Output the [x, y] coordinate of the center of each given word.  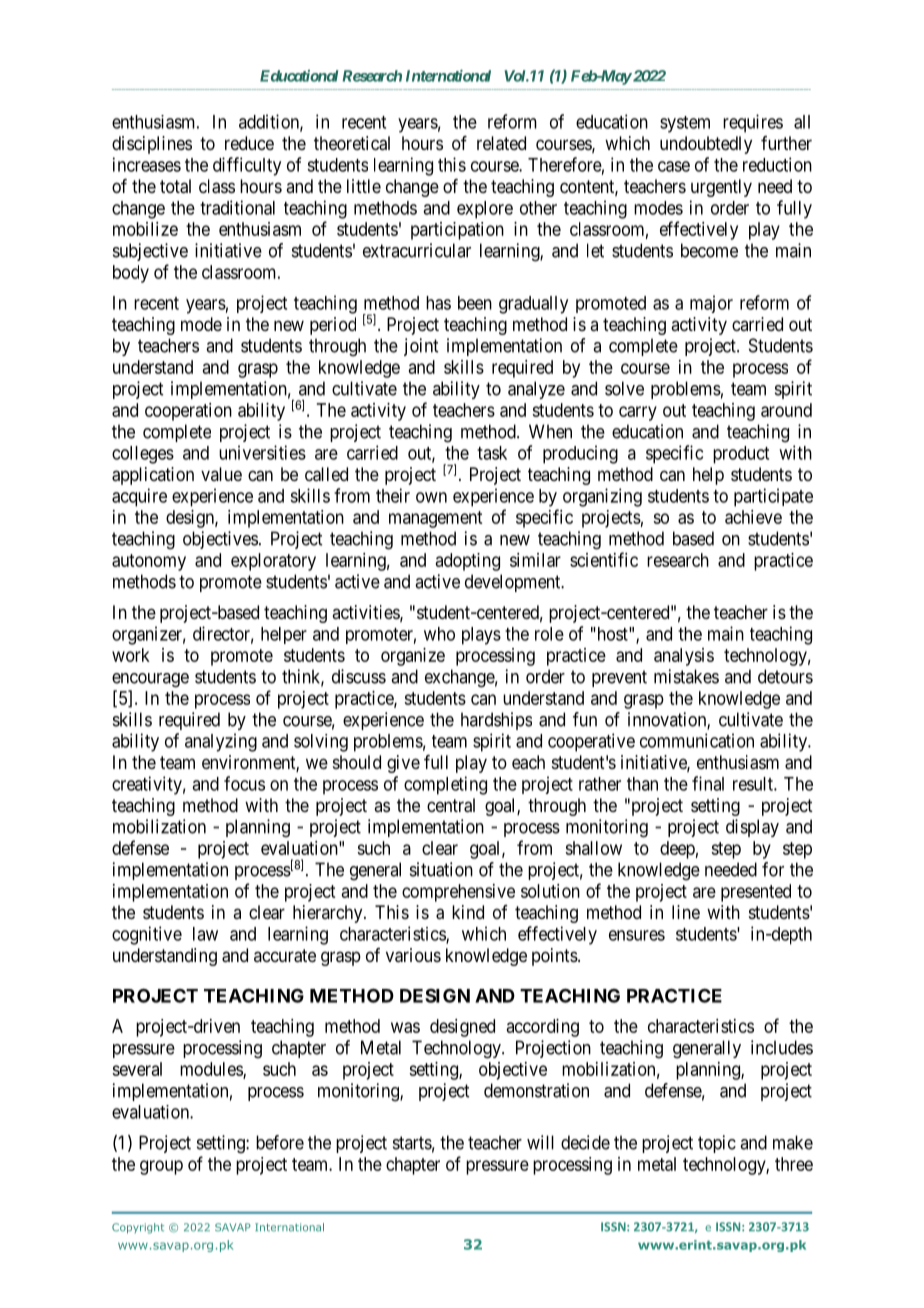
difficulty [247, 166]
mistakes [686, 676]
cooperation [188, 412]
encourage [150, 680]
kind [468, 912]
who [439, 634]
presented [756, 893]
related [501, 143]
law [205, 934]
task [492, 453]
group [161, 1167]
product [741, 455]
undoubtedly [706, 145]
